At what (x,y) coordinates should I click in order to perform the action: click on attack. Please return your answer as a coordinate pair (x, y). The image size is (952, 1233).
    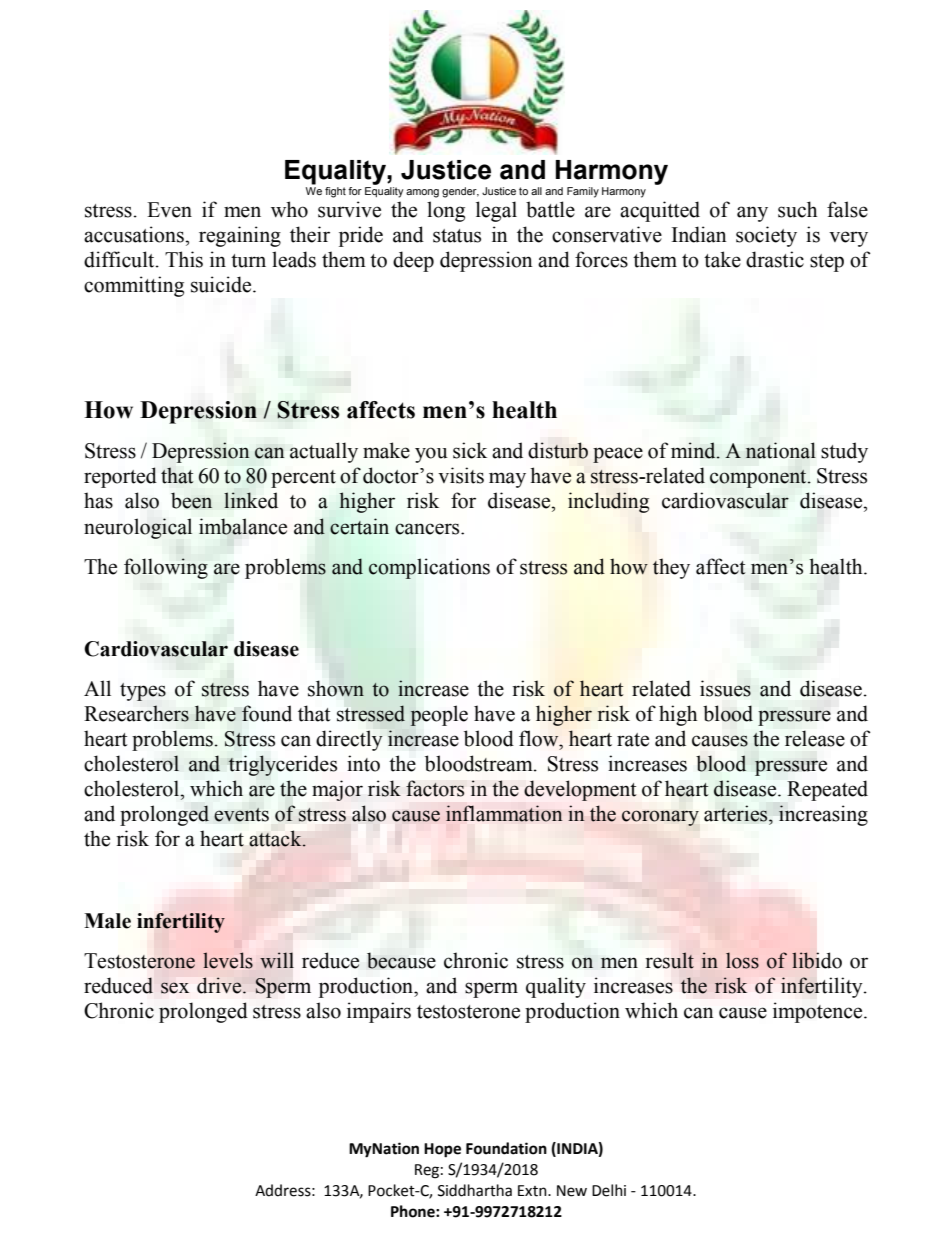
    Looking at the image, I should click on (276, 838).
